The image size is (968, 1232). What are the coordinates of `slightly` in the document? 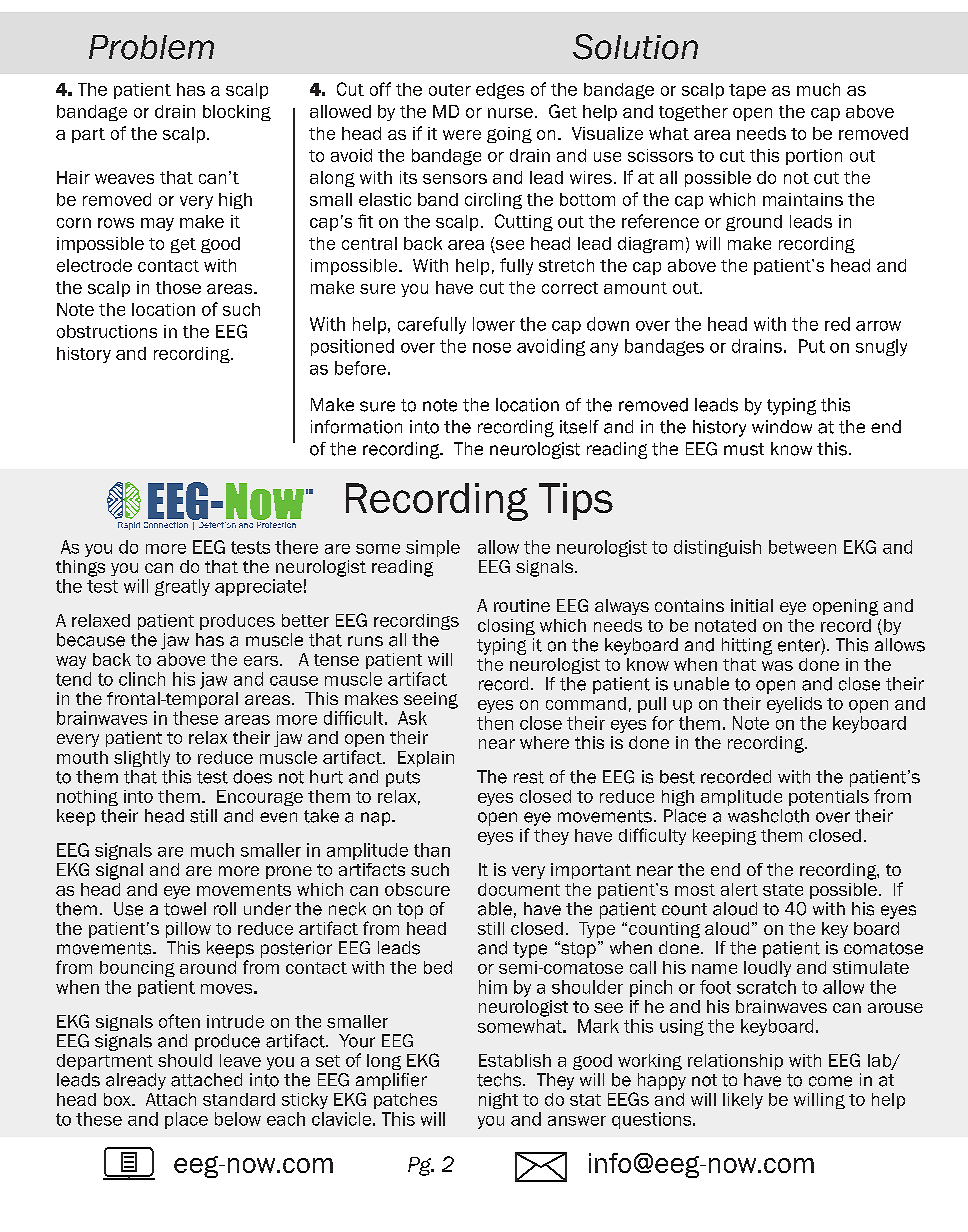 It's located at (142, 759).
